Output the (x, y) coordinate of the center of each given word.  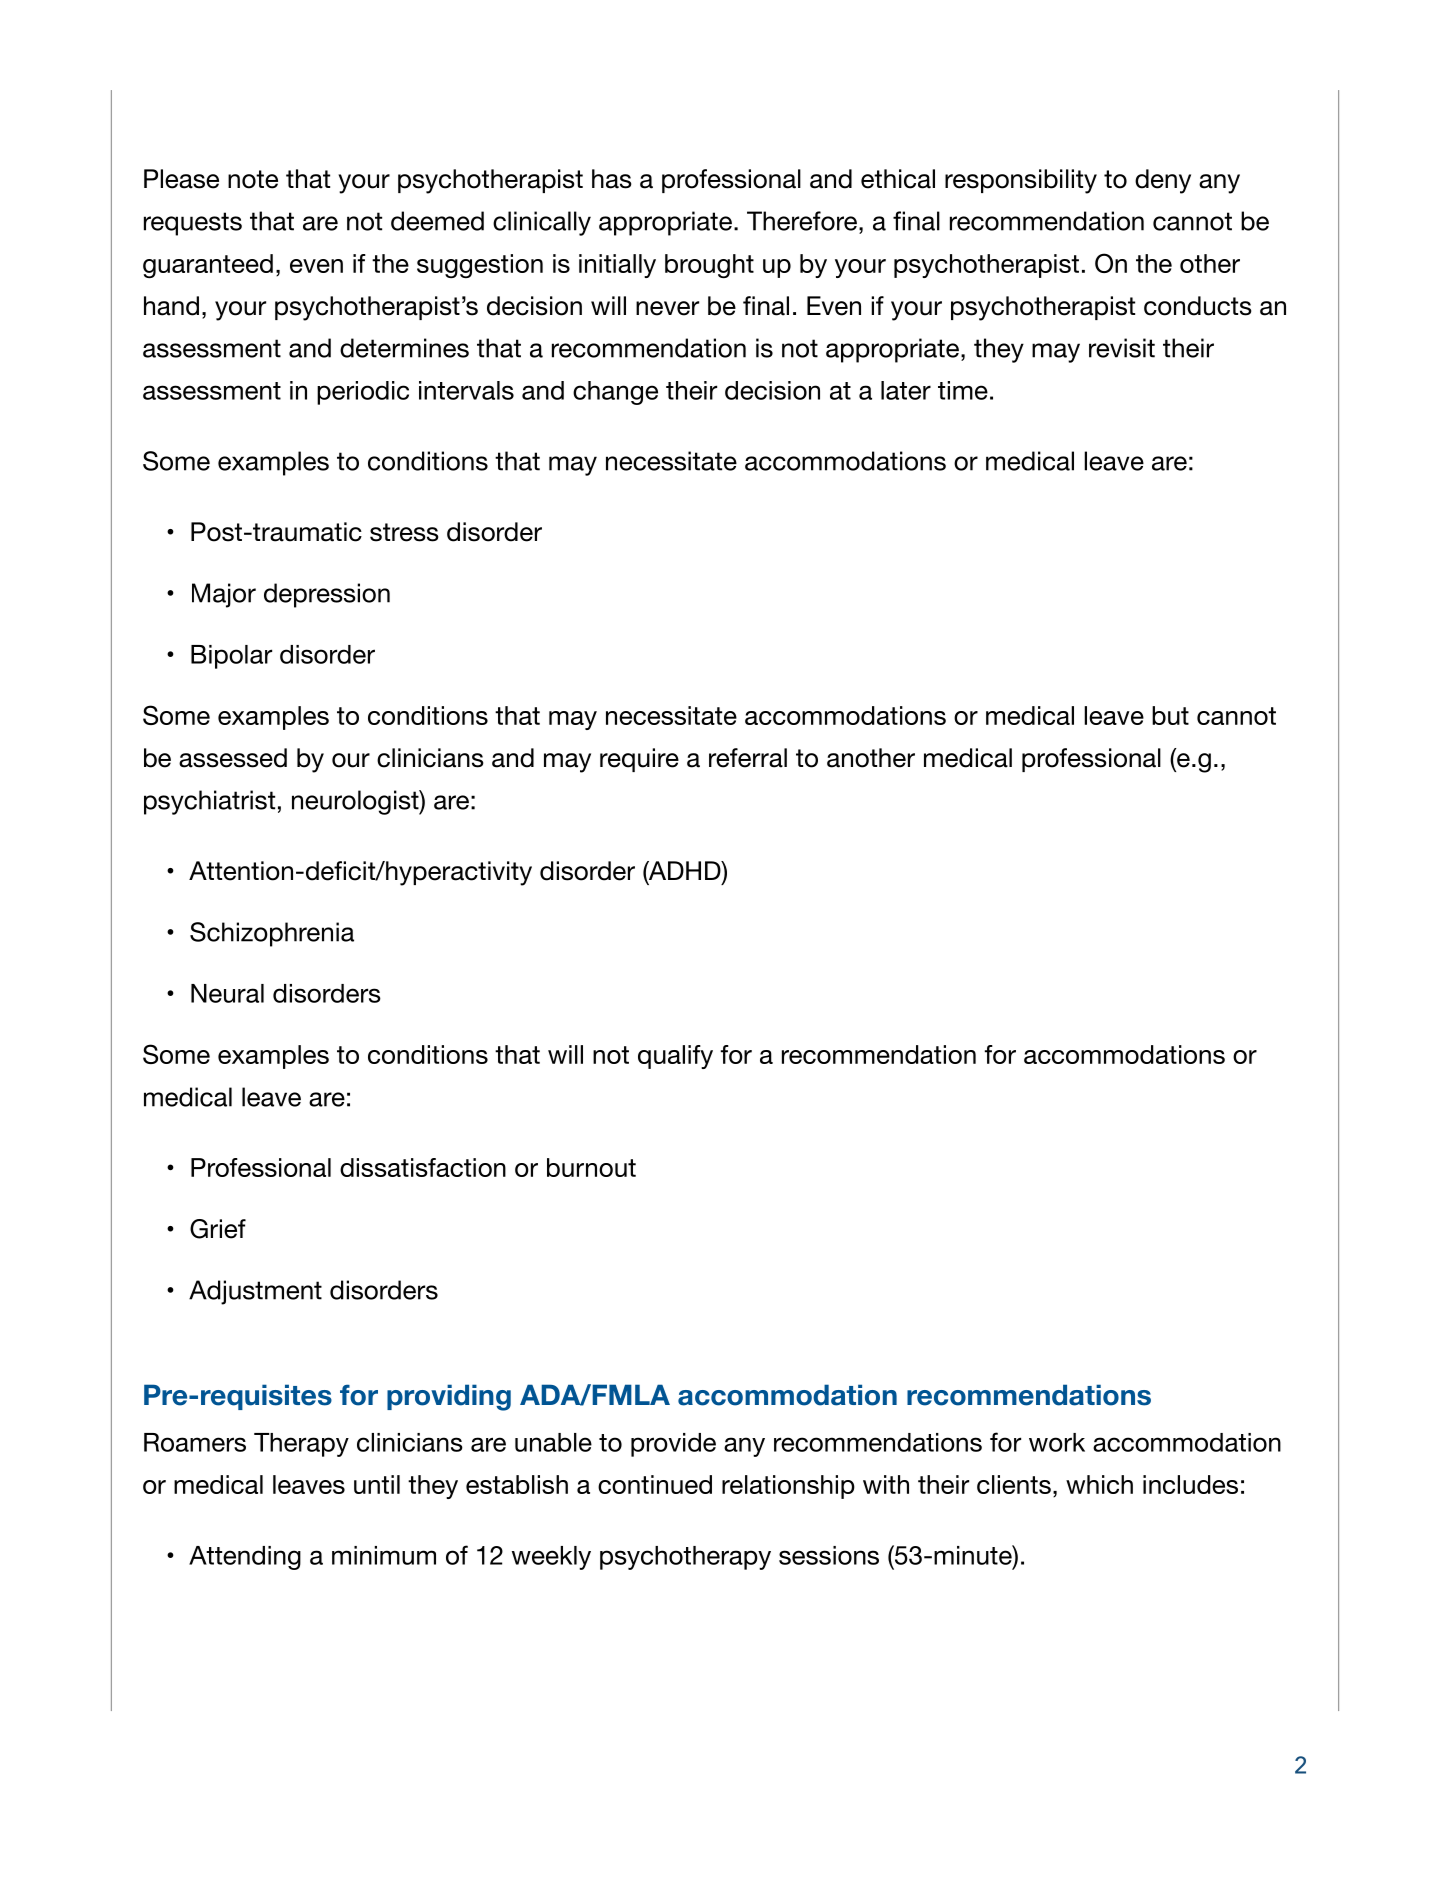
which (1099, 1484)
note (253, 179)
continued (655, 1484)
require (639, 760)
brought (709, 266)
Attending (245, 1558)
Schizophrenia (272, 934)
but (1170, 715)
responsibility (1021, 181)
